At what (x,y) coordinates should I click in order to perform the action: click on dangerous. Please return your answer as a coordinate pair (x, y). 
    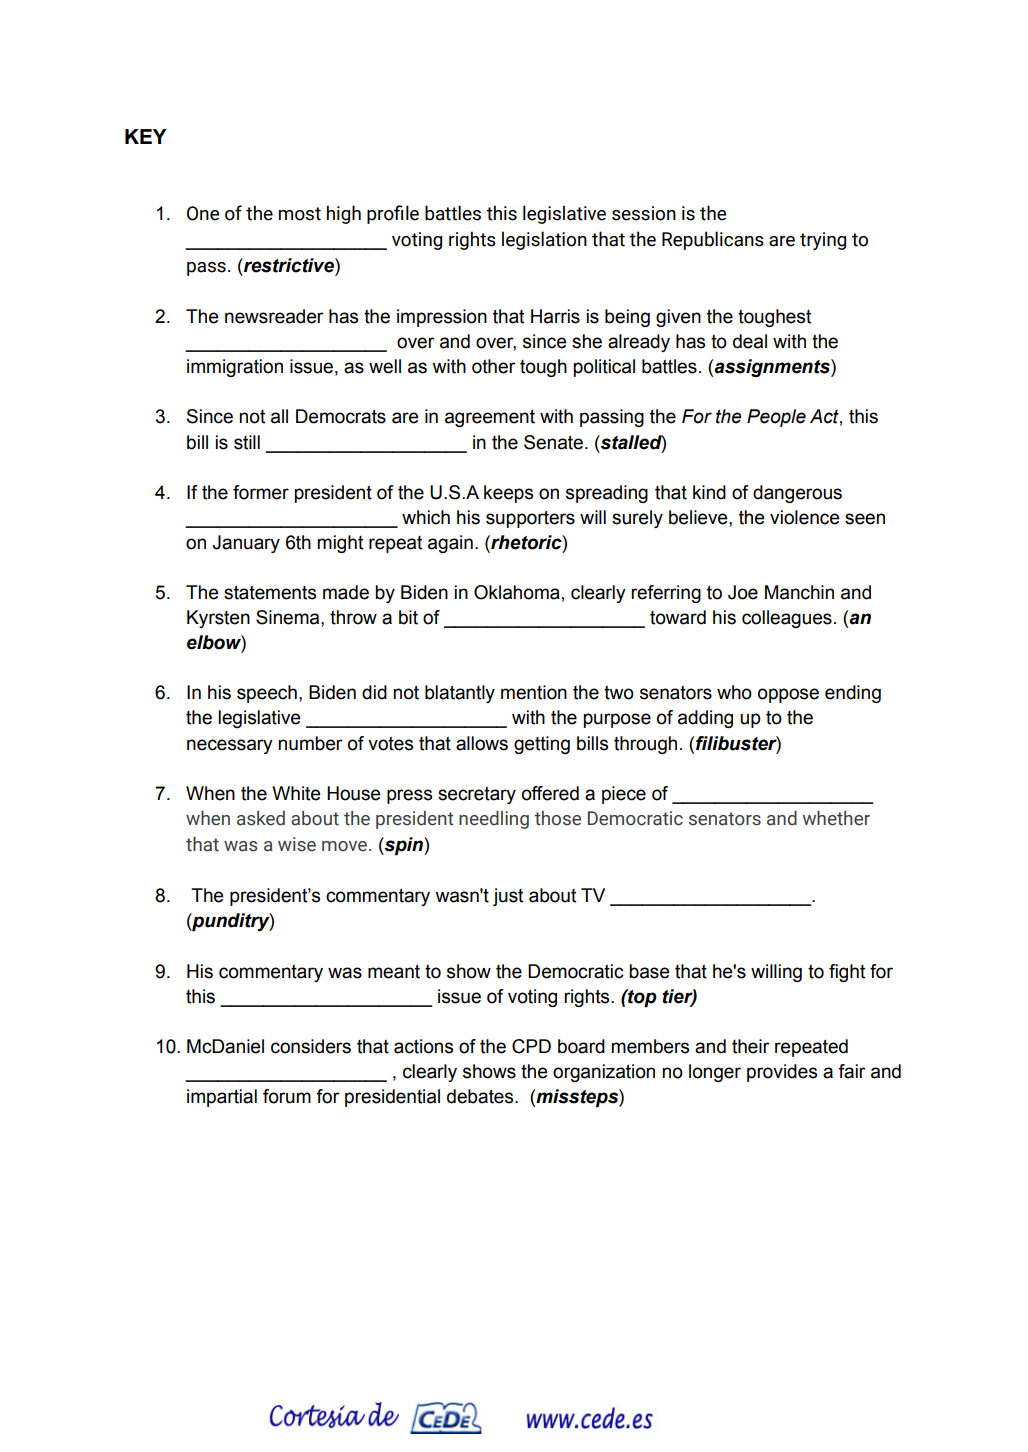
    Looking at the image, I should click on (797, 494).
